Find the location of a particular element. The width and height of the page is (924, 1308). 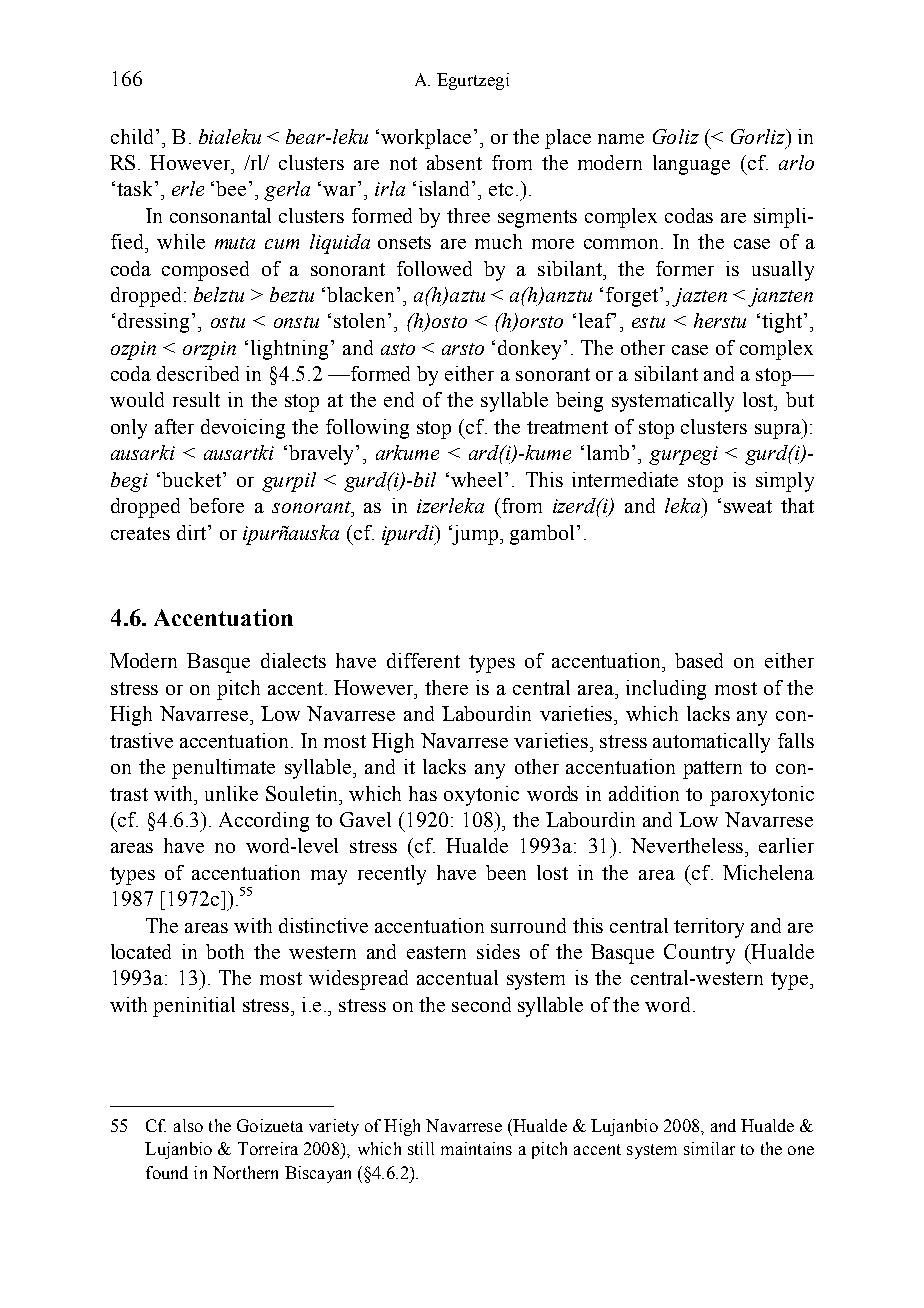

similar is located at coordinates (709, 1148).
